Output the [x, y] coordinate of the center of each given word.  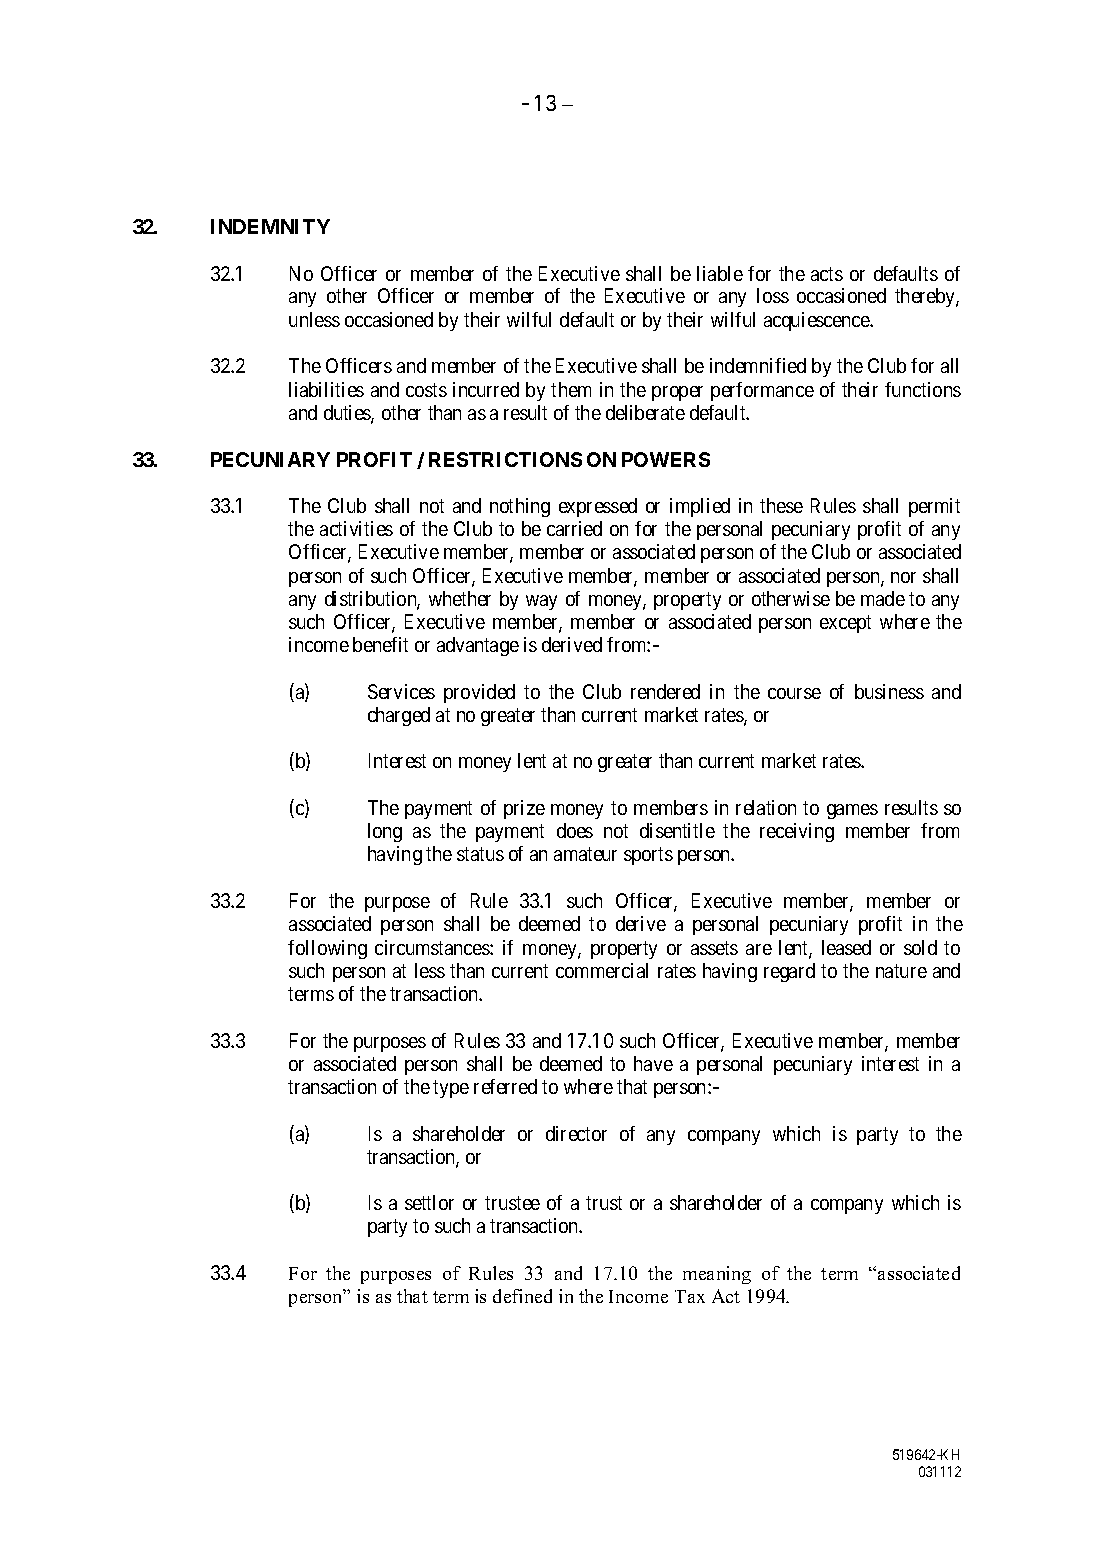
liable [720, 273]
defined [522, 1296]
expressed [598, 507]
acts [827, 274]
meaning [717, 1275]
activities [356, 528]
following [327, 949]
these [781, 505]
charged [399, 716]
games [852, 811]
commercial [602, 970]
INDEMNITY [270, 226]
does [575, 830]
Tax [690, 1296]
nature [901, 971]
